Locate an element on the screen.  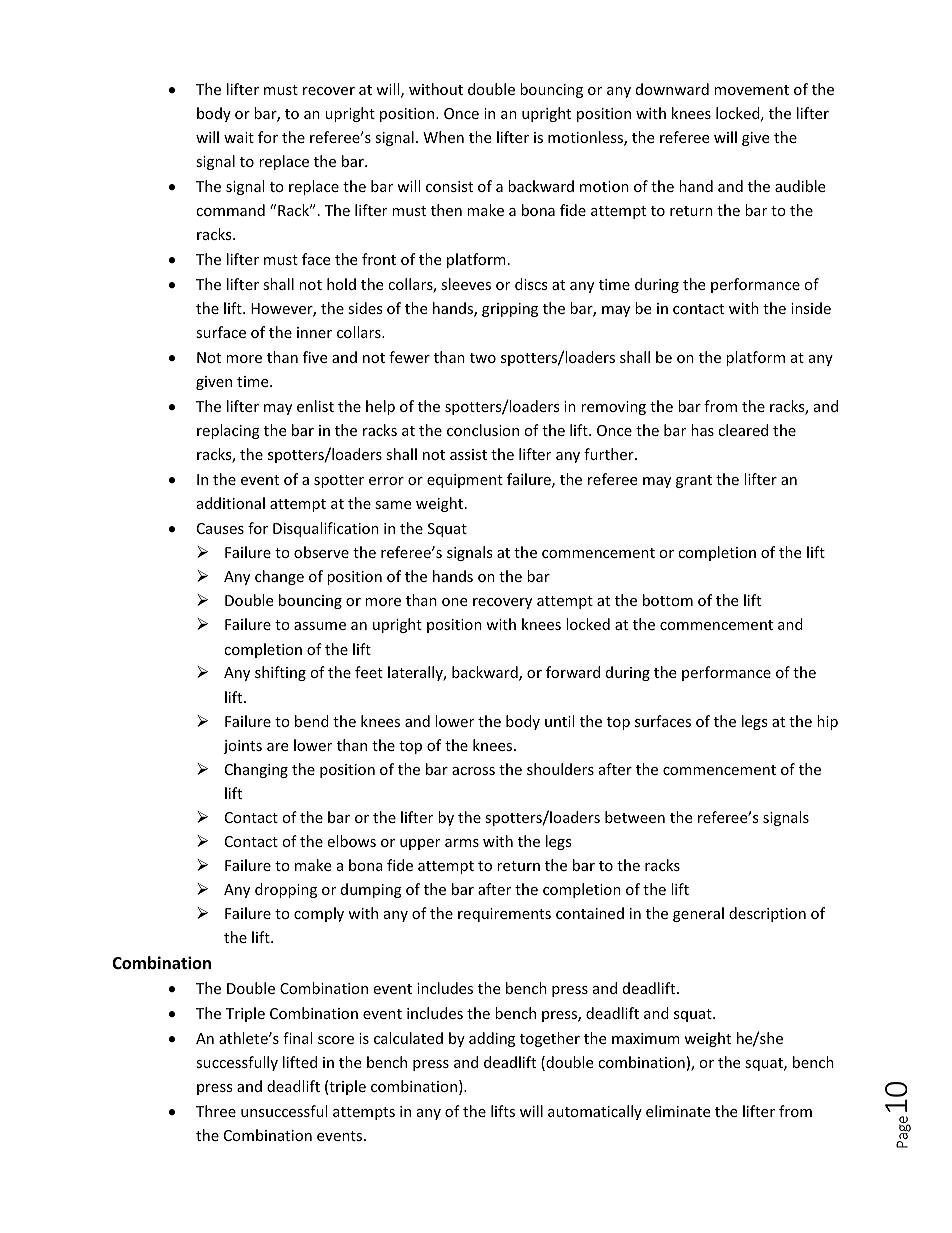
bottom is located at coordinates (668, 600).
